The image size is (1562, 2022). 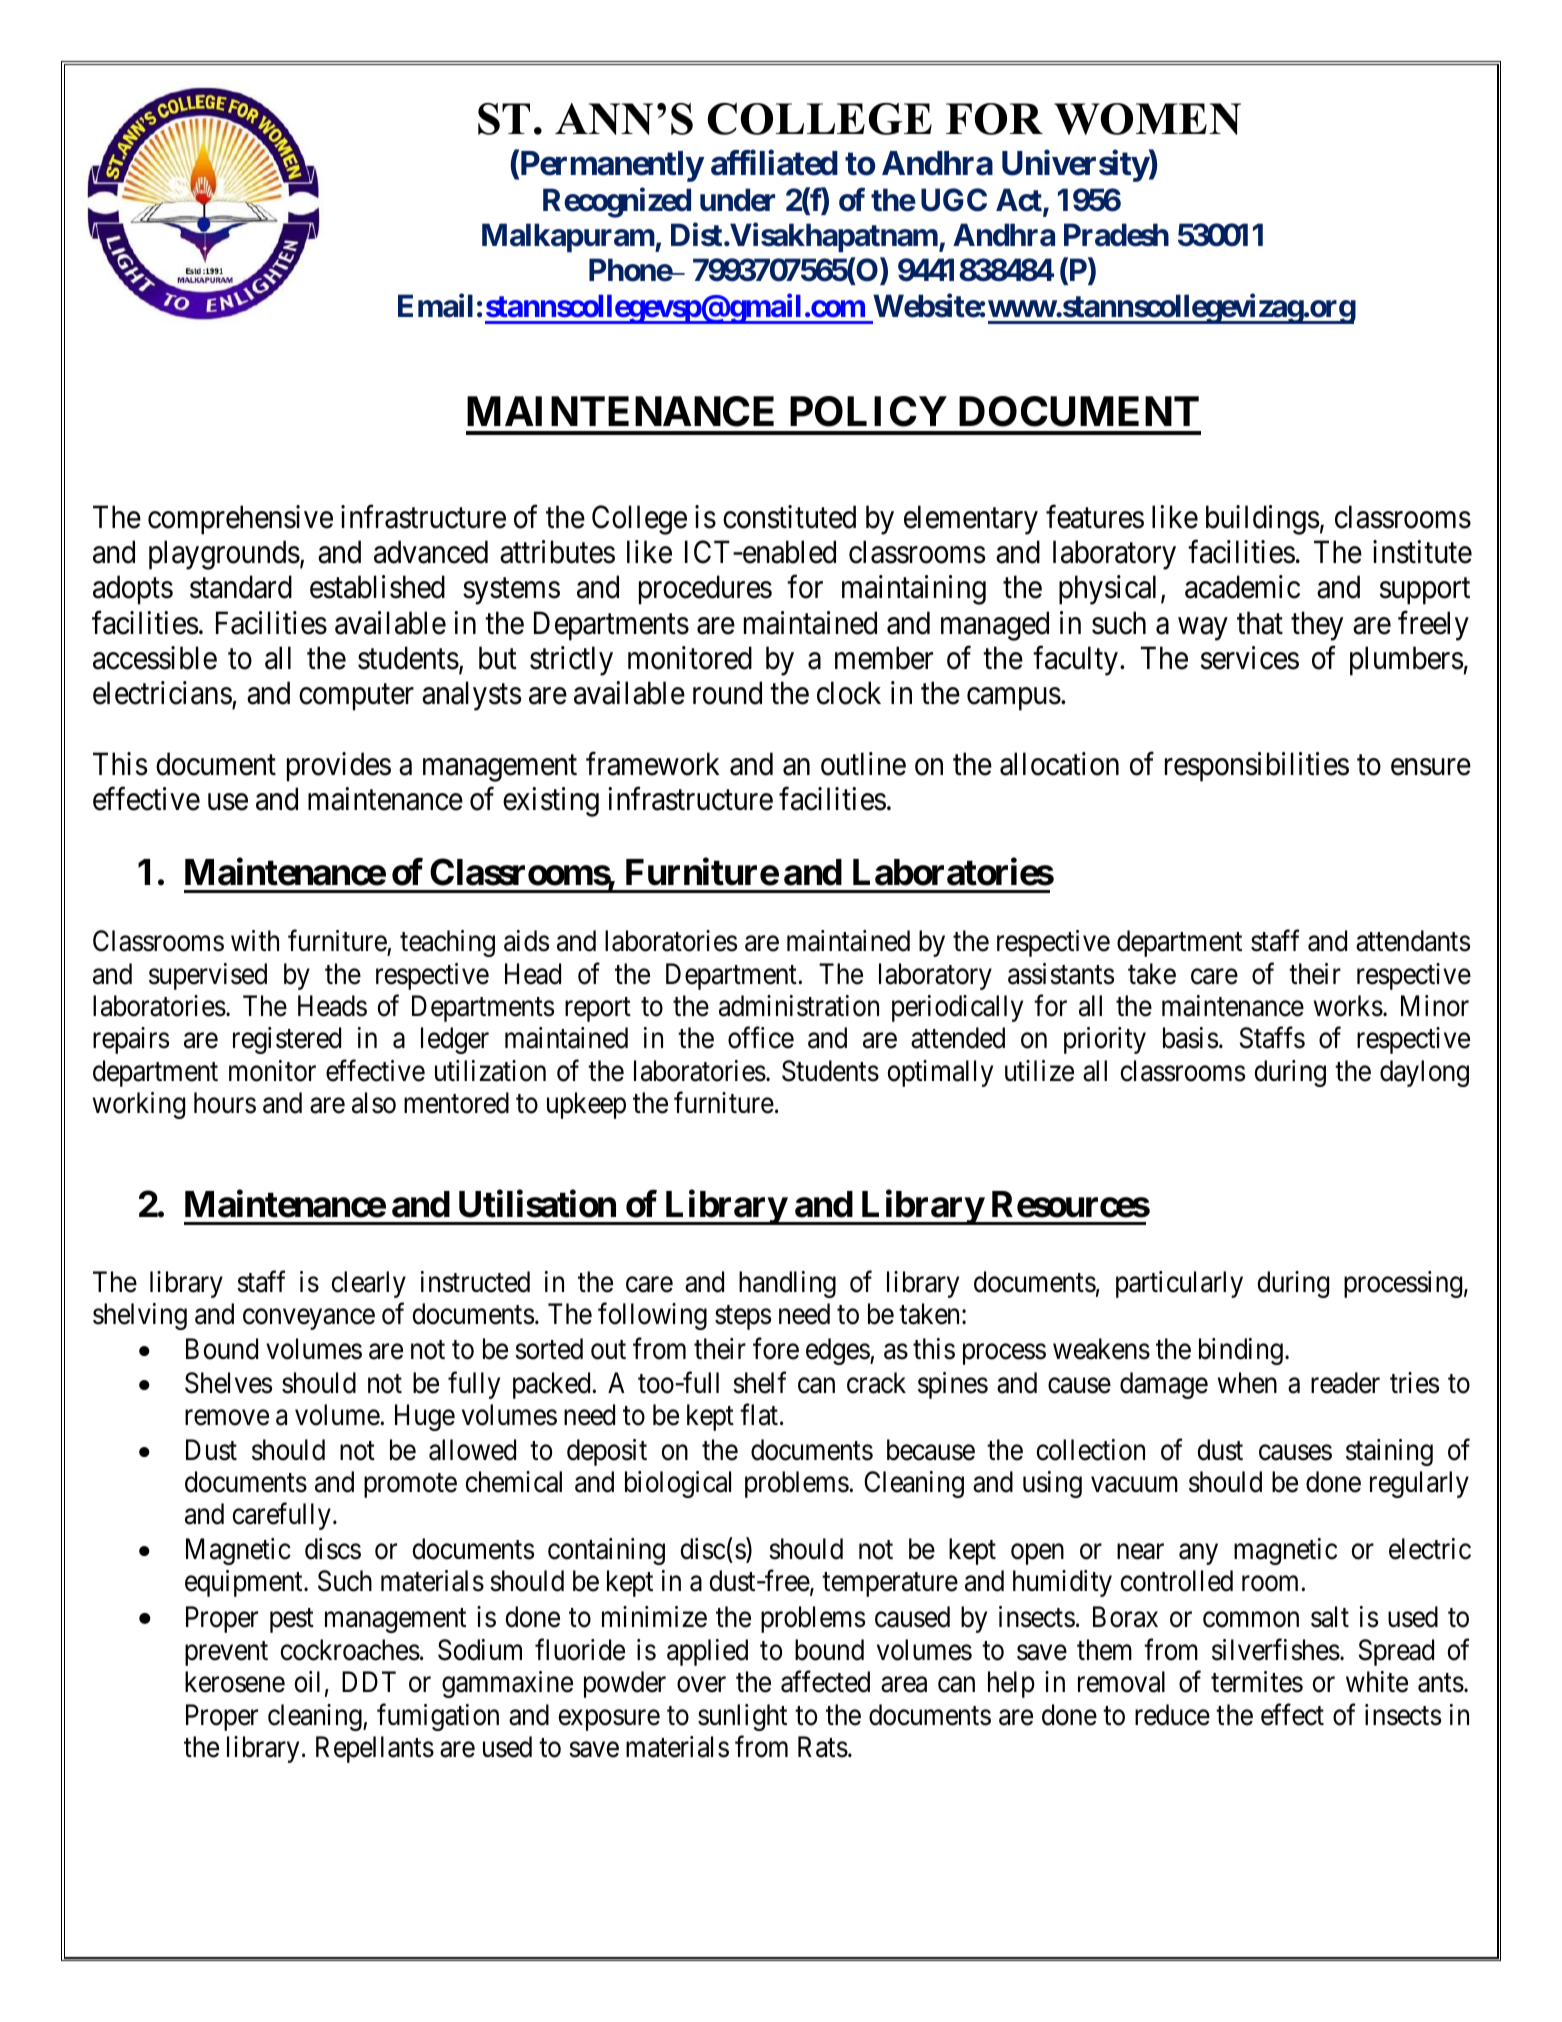 What do you see at coordinates (1377, 1682) in the screenshot?
I see `white` at bounding box center [1377, 1682].
